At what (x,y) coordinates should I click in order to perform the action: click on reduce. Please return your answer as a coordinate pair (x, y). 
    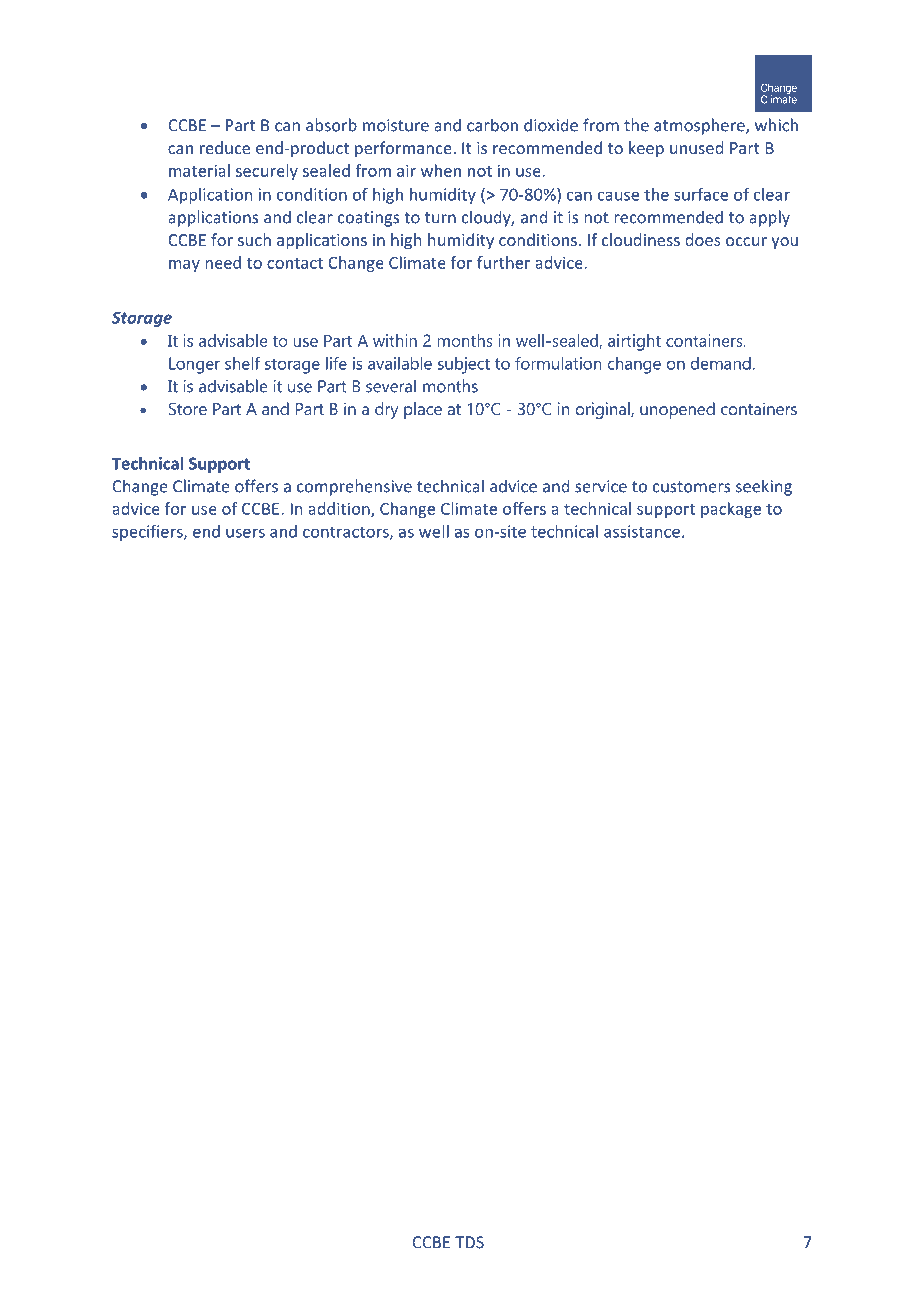
    Looking at the image, I should click on (225, 147).
